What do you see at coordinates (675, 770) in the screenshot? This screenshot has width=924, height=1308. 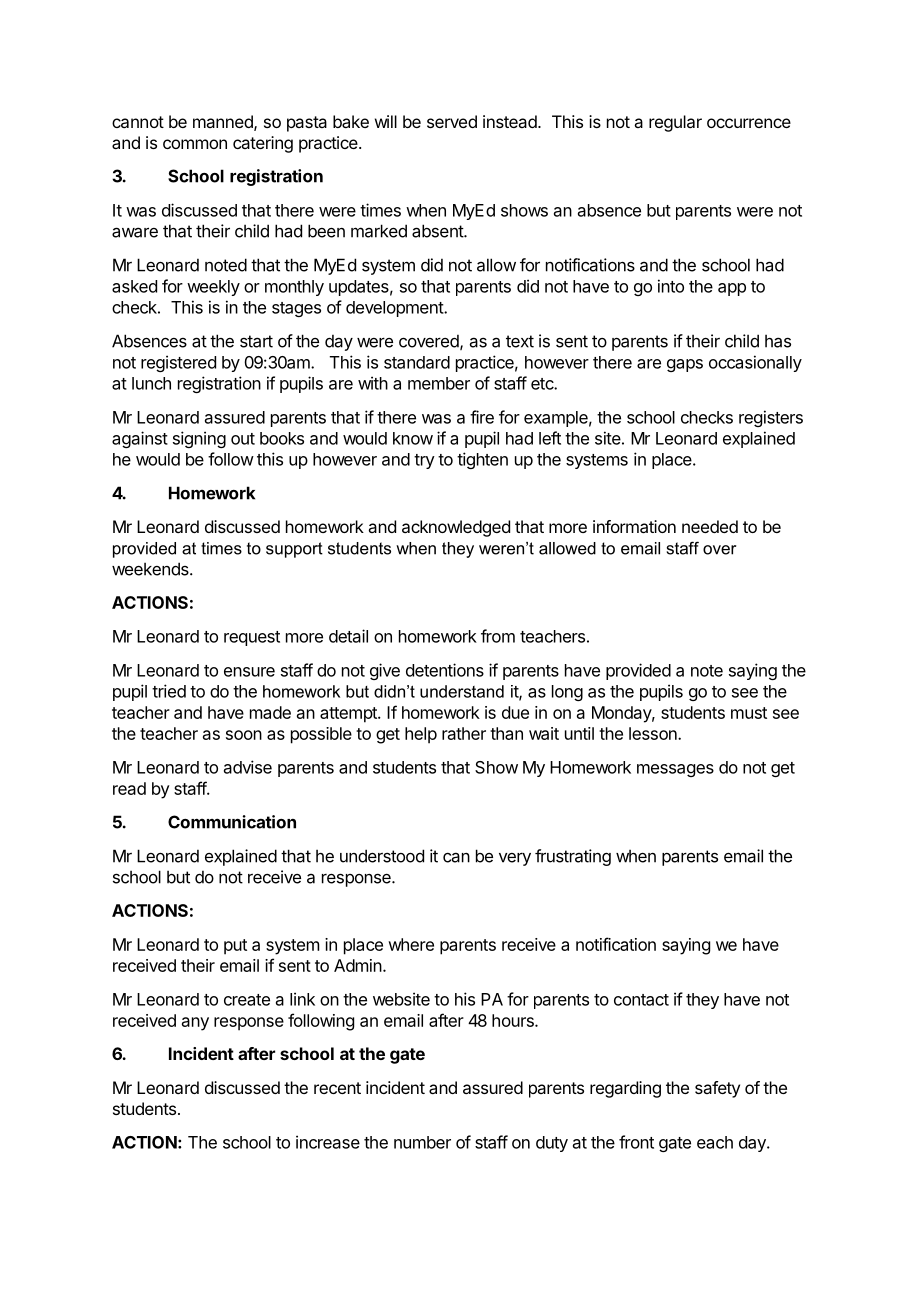 I see `messages` at bounding box center [675, 770].
